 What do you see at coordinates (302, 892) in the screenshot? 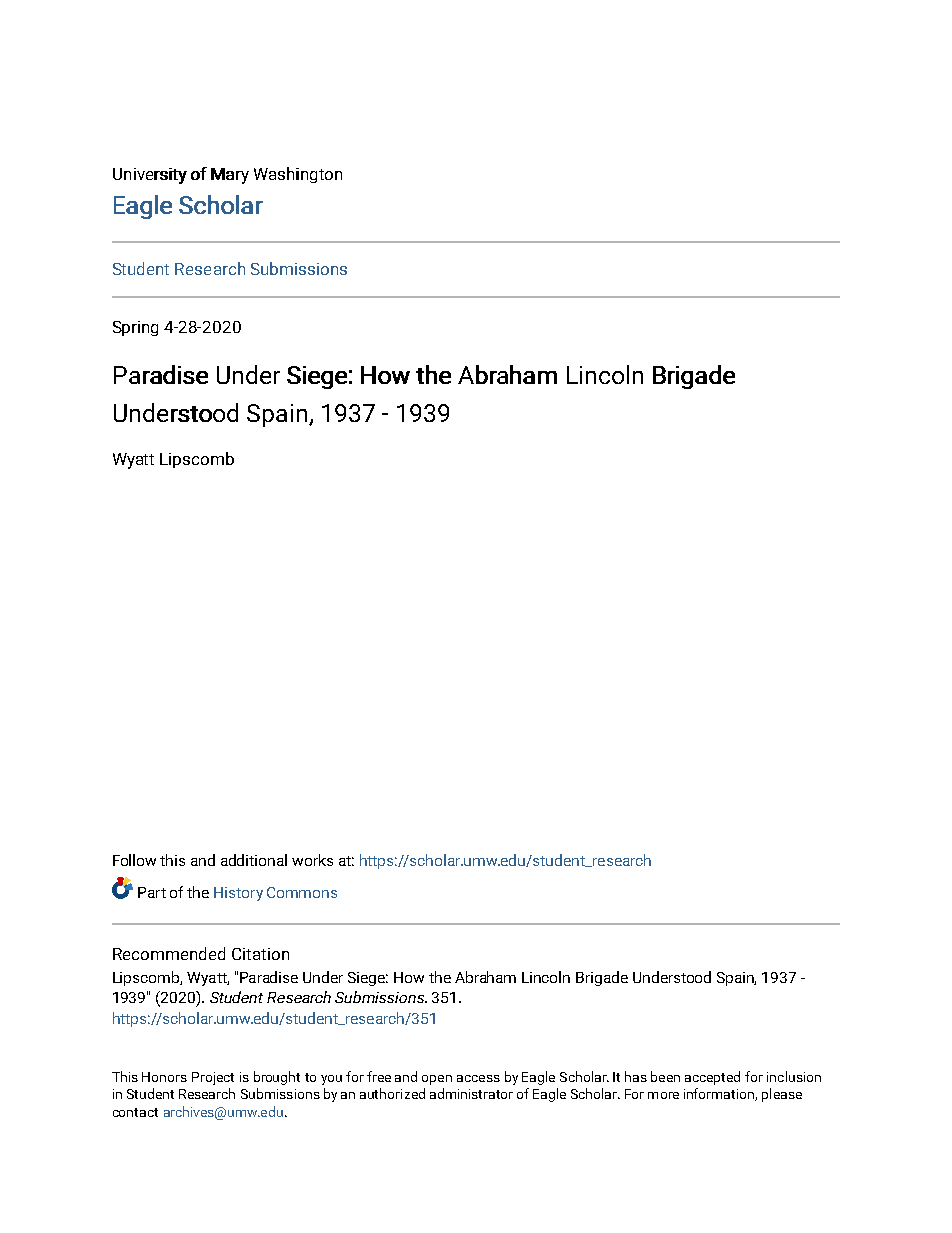
I see `Commons` at bounding box center [302, 892].
